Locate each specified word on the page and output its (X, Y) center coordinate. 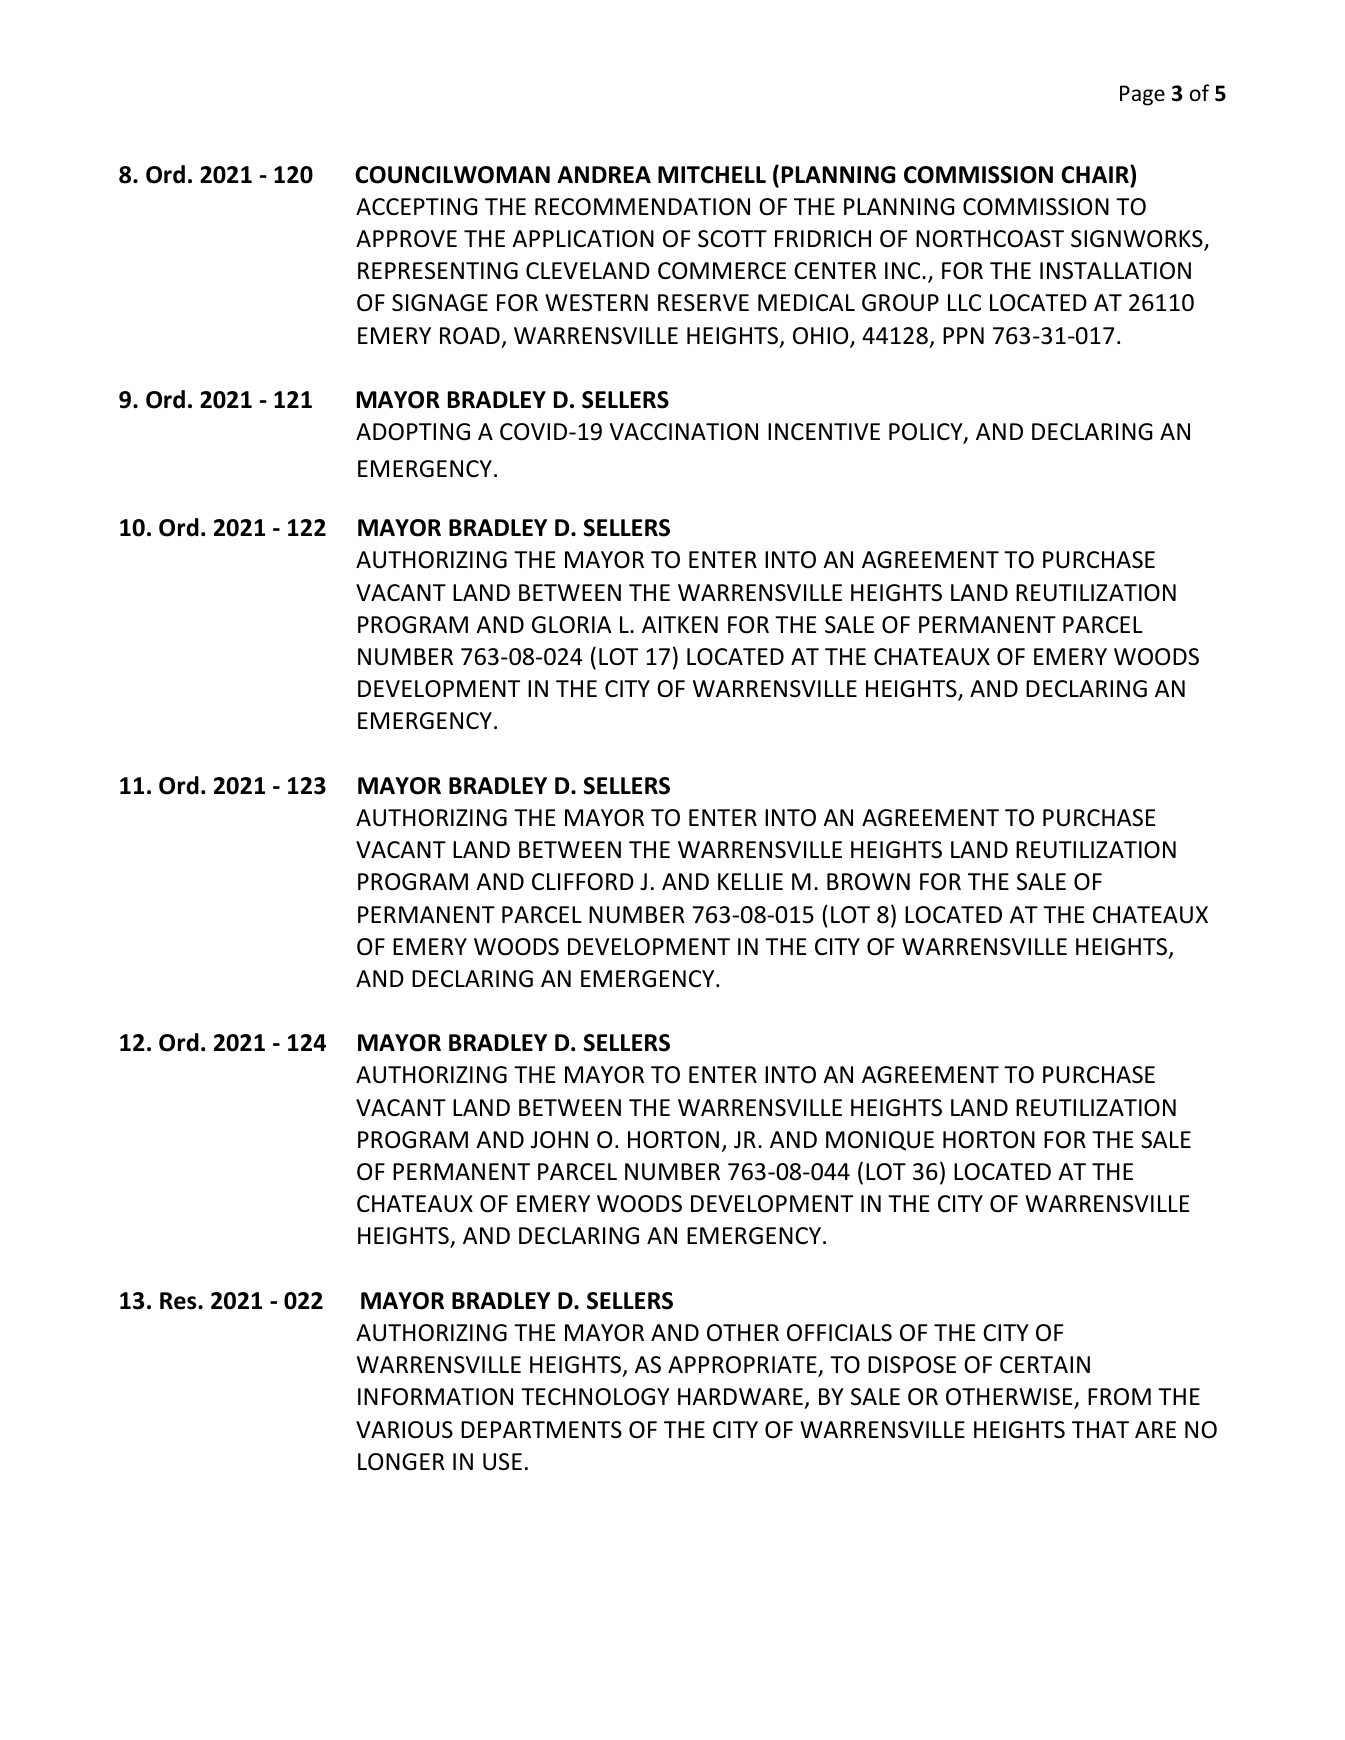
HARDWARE (740, 1396)
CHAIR (1096, 174)
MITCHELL (712, 175)
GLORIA (572, 625)
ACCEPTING (417, 207)
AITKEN (680, 624)
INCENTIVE (824, 431)
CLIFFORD (583, 882)
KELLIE (750, 881)
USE (502, 1462)
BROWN (868, 882)
